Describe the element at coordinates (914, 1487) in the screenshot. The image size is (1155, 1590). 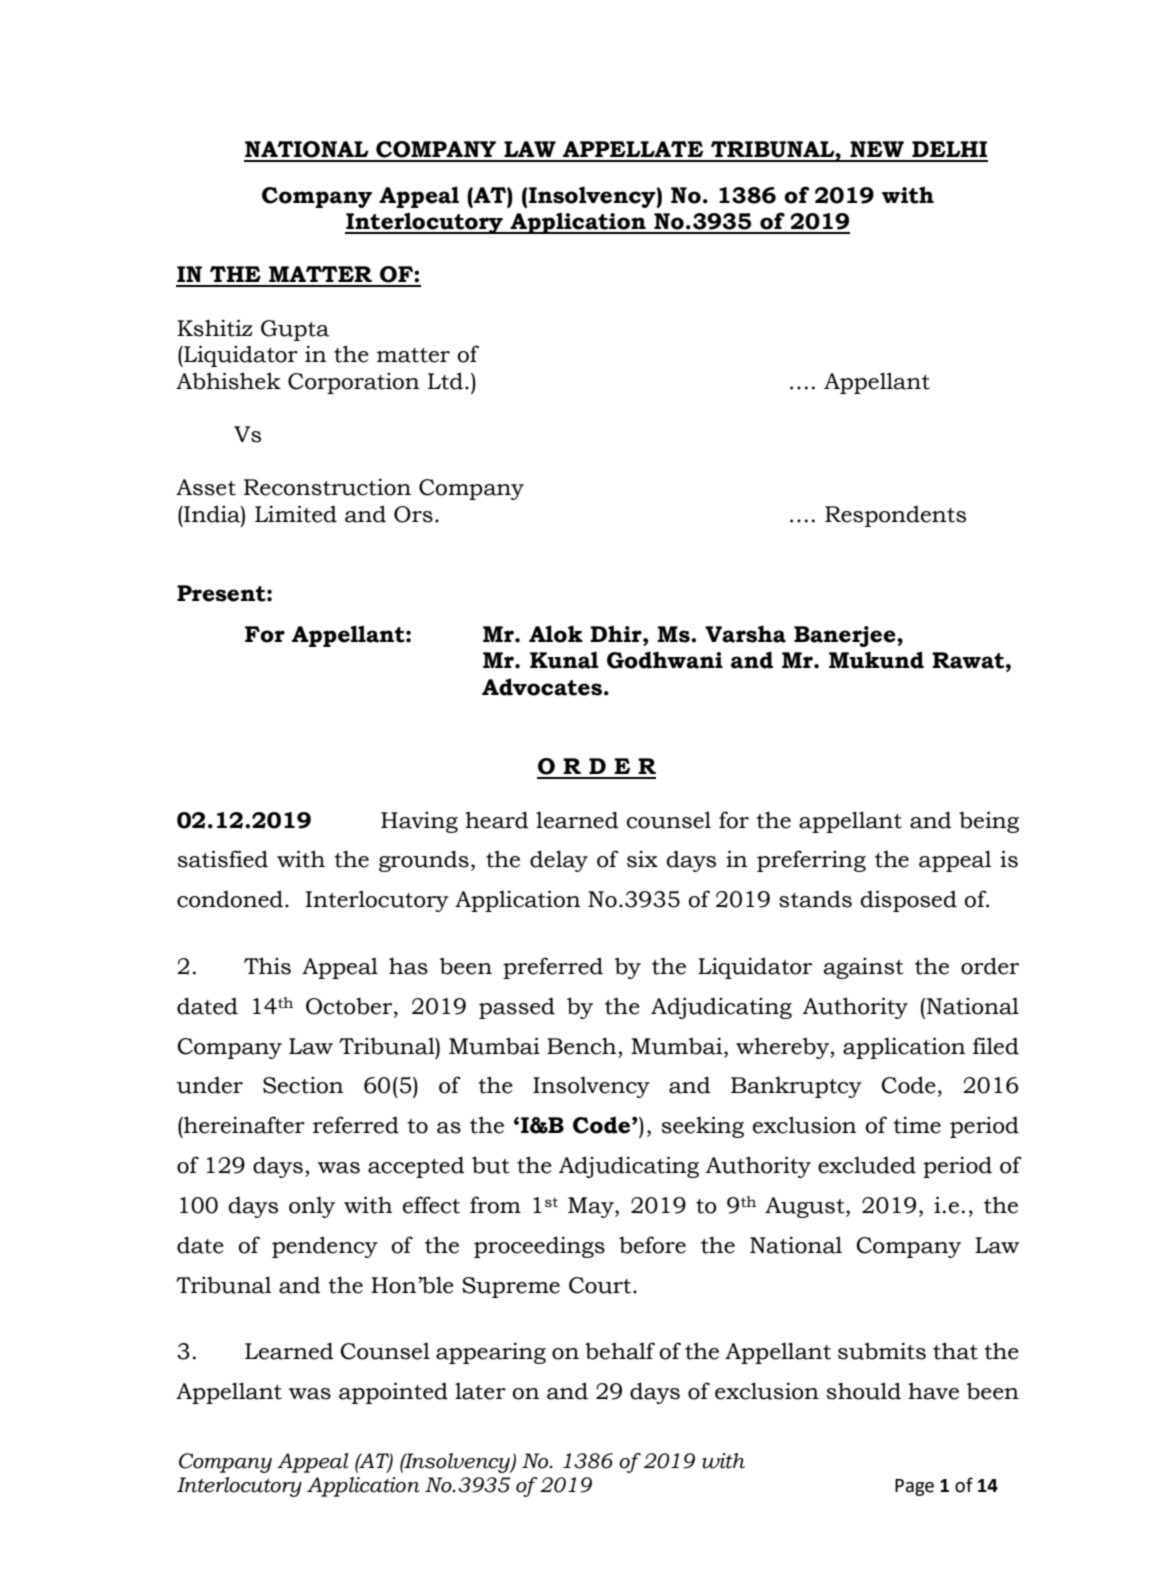
I see `Page` at that location.
